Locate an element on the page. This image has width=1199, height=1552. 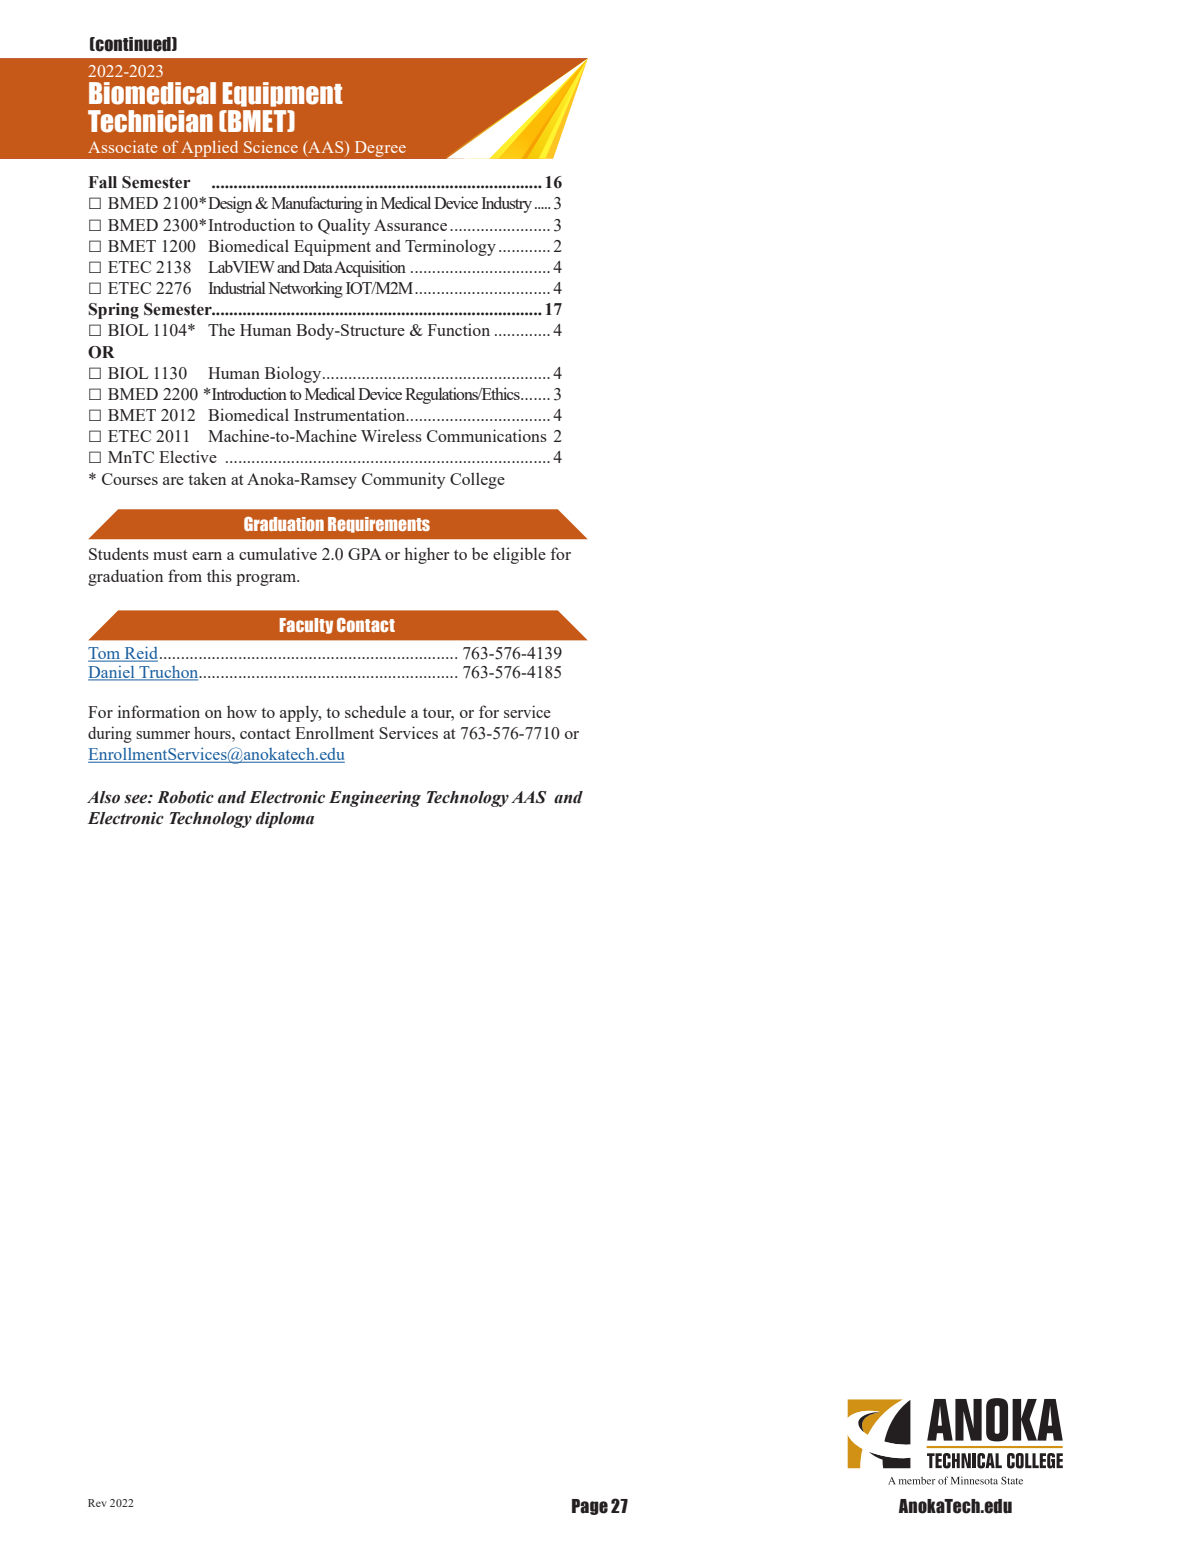
Technician is located at coordinates (150, 121).
